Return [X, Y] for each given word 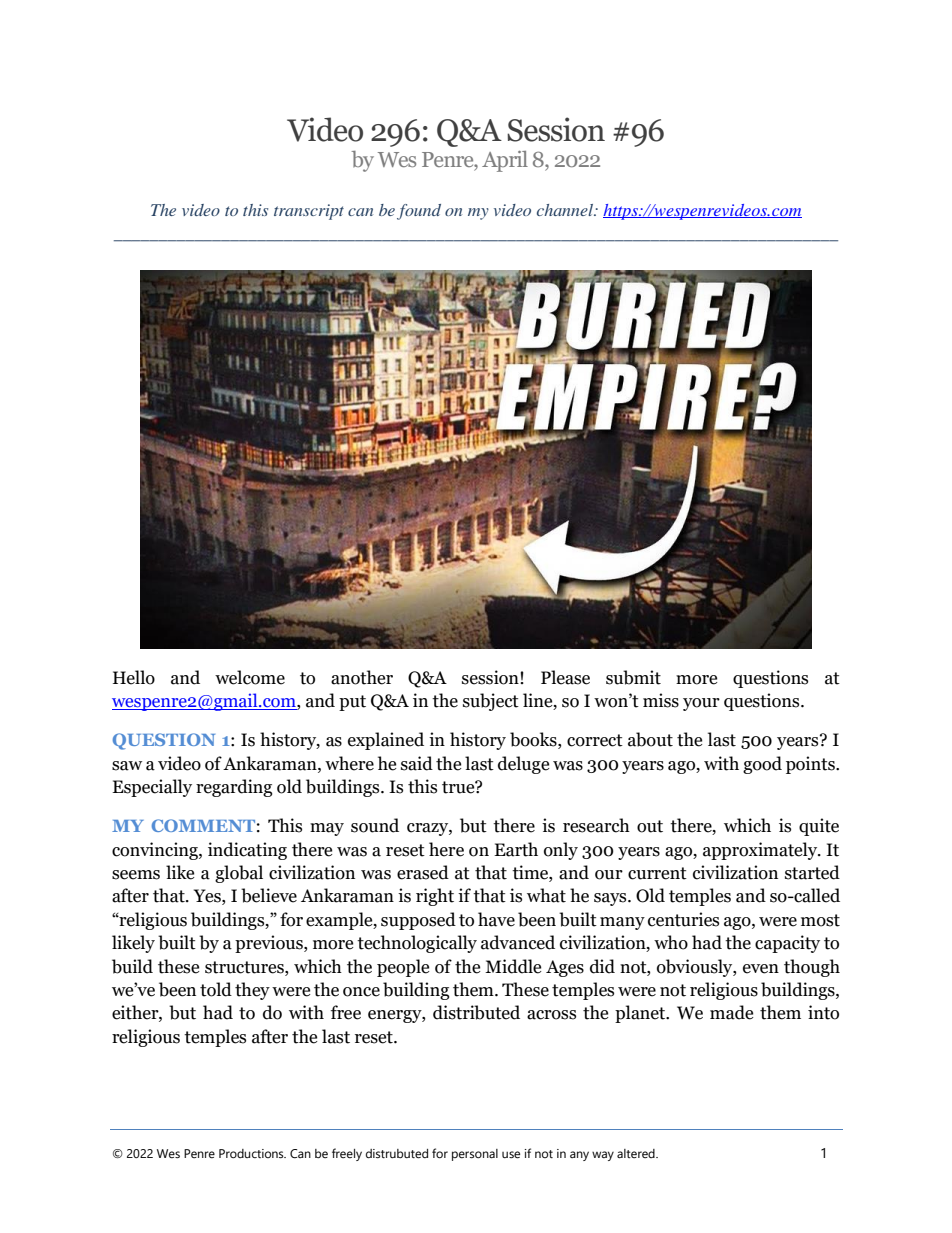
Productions [252, 1154]
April [505, 161]
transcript [309, 212]
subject [491, 702]
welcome [250, 677]
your [701, 704]
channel [566, 210]
